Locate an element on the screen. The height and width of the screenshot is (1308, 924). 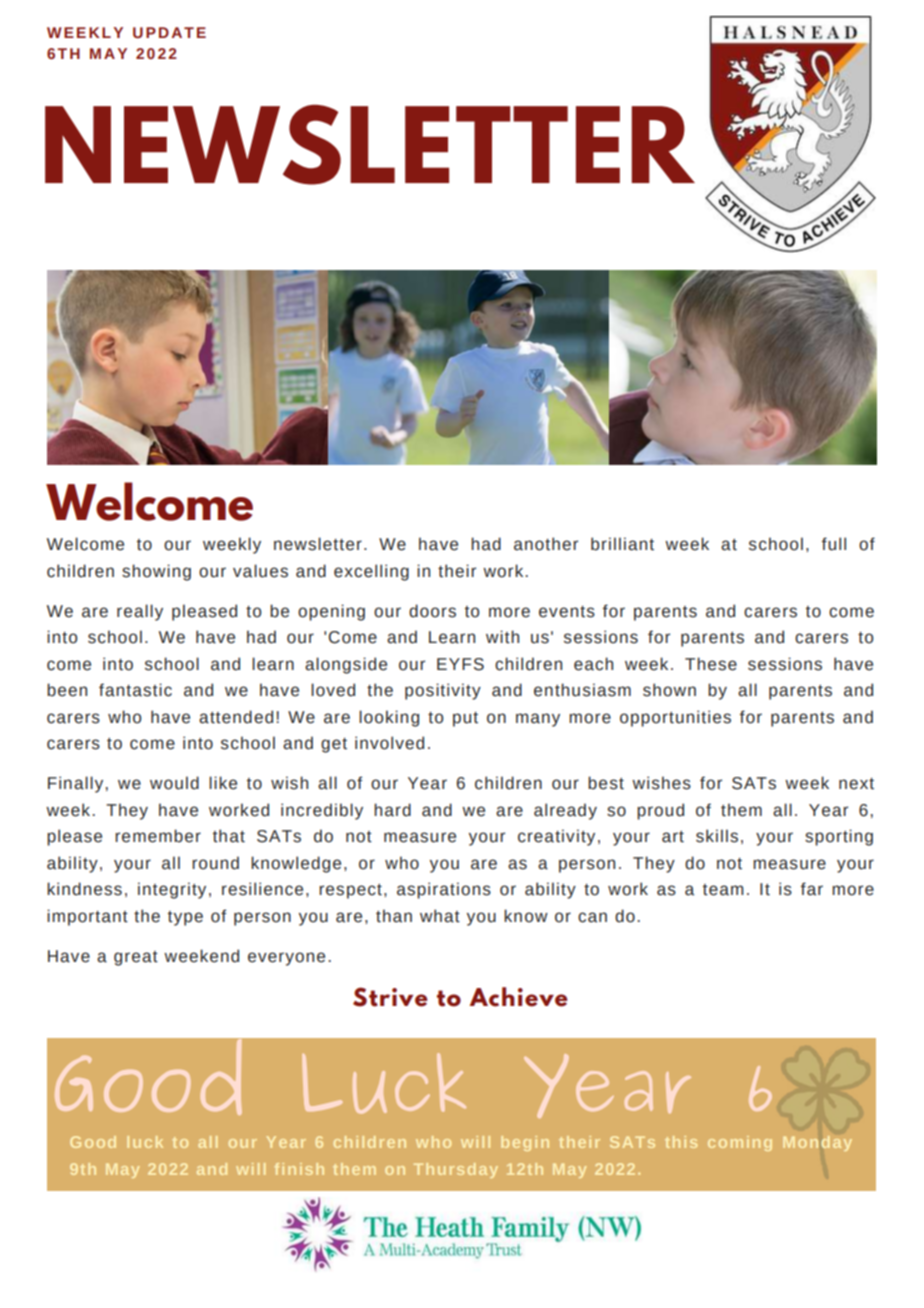
showing is located at coordinates (156, 572).
